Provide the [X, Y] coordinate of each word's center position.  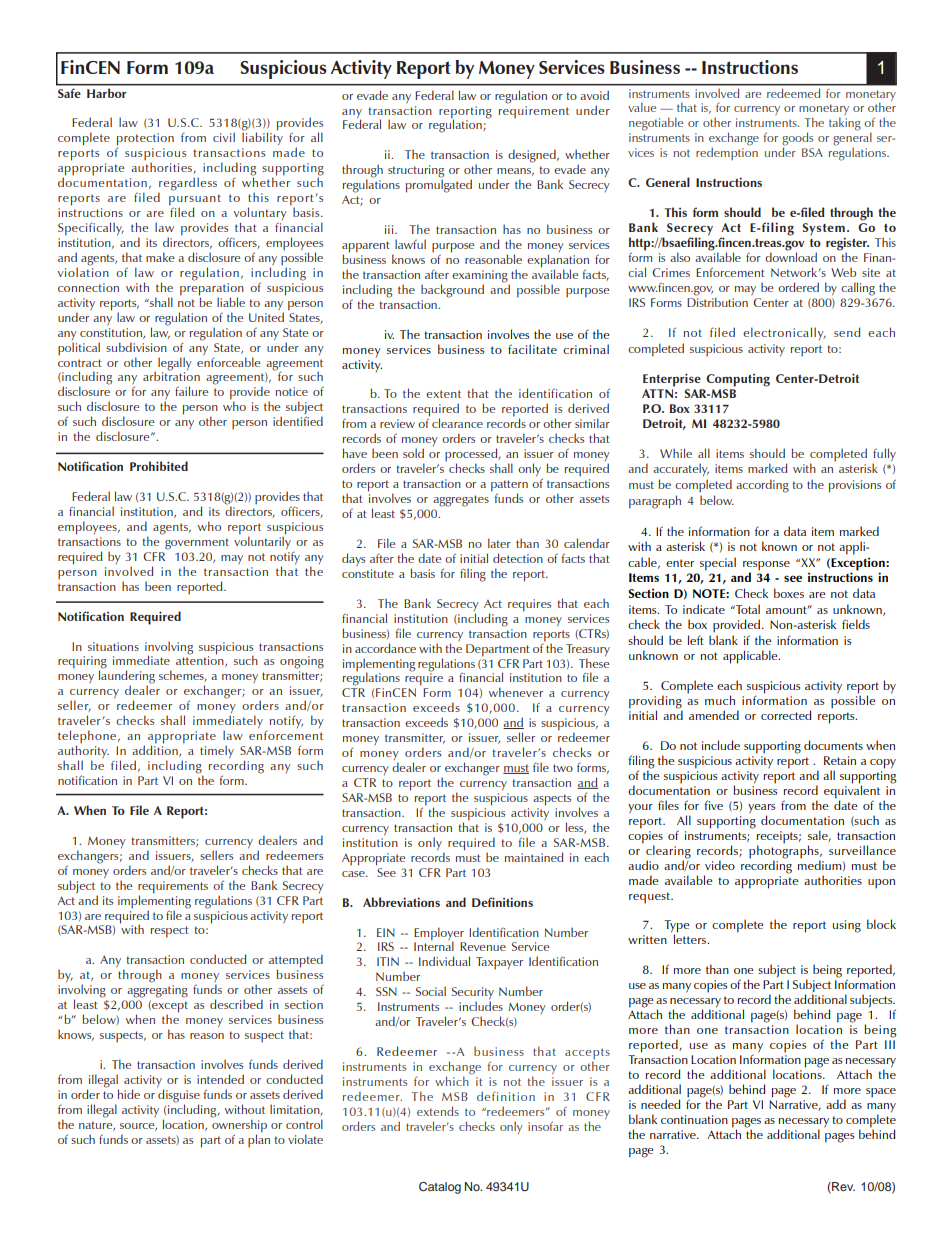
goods [797, 140]
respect [170, 932]
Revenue [483, 946]
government [197, 544]
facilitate [532, 349]
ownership [239, 1126]
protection [145, 140]
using [847, 926]
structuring [416, 172]
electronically [784, 333]
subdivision [136, 347]
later [499, 543]
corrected [786, 715]
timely [217, 752]
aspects [552, 800]
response [766, 567]
